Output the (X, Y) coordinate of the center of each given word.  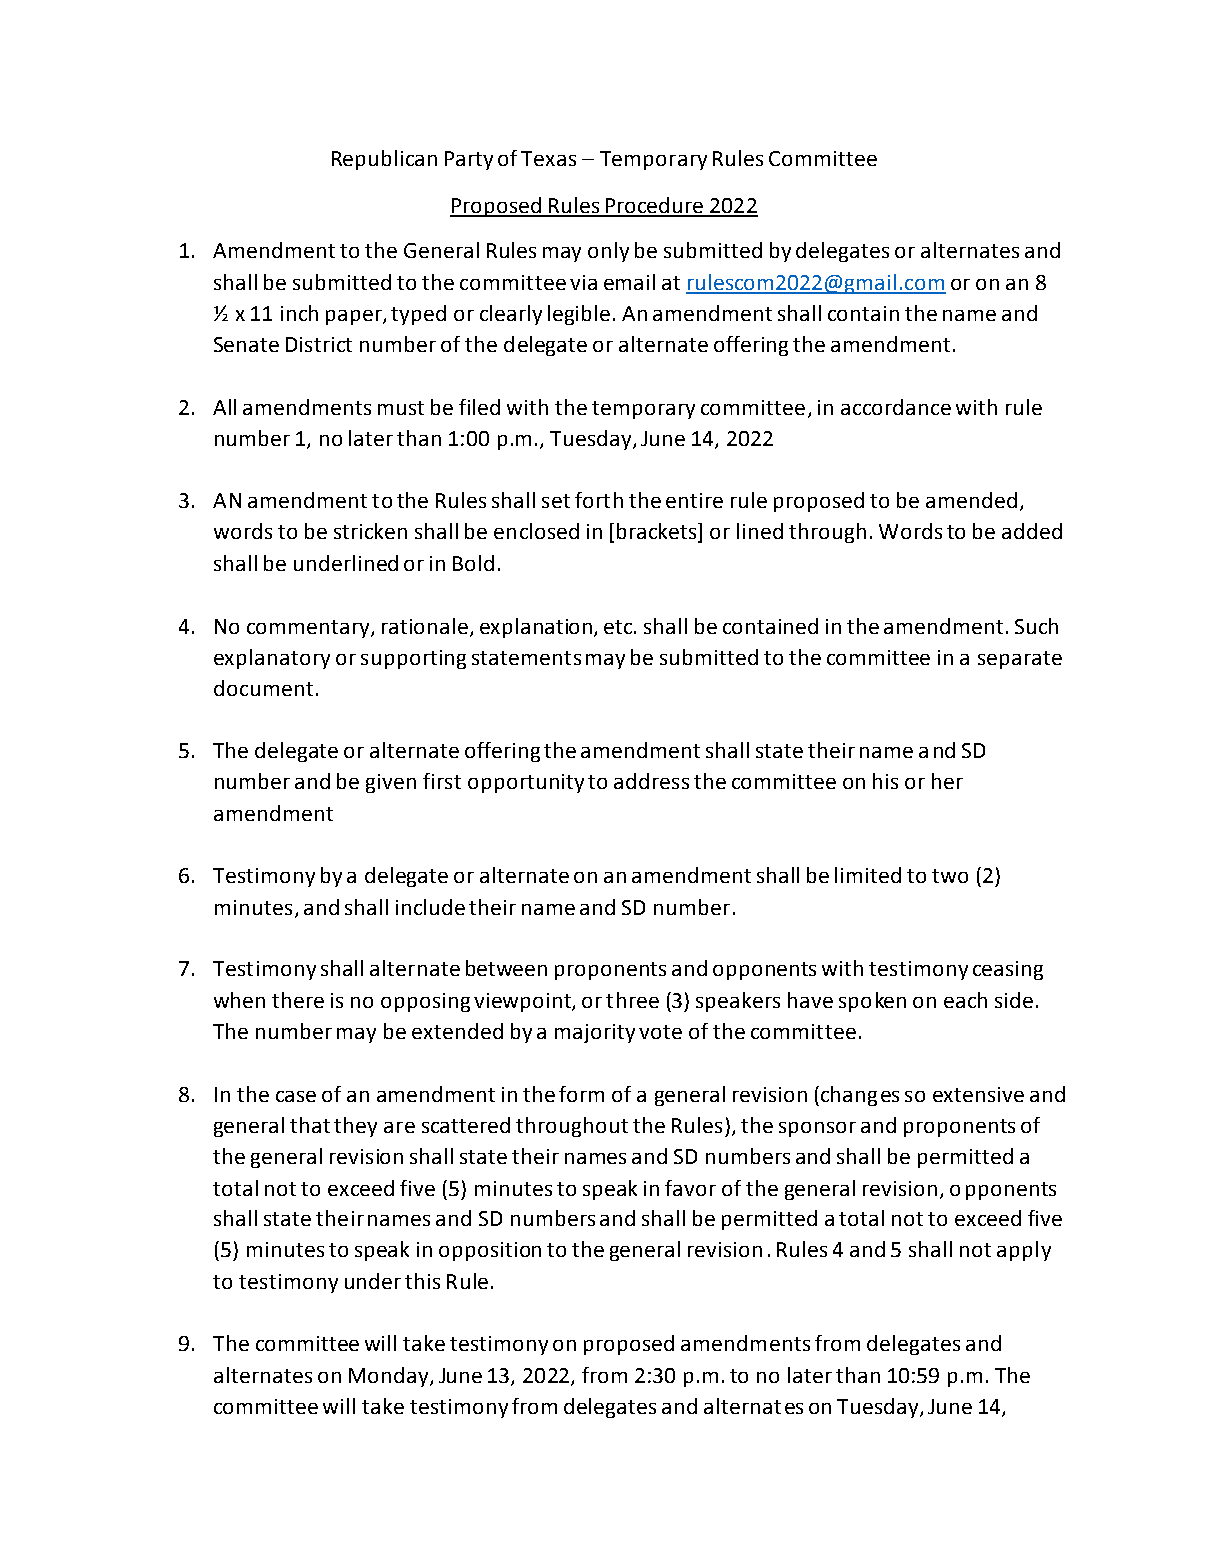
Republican (384, 160)
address (651, 781)
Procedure (655, 206)
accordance (896, 407)
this (422, 1281)
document (263, 688)
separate (1020, 660)
